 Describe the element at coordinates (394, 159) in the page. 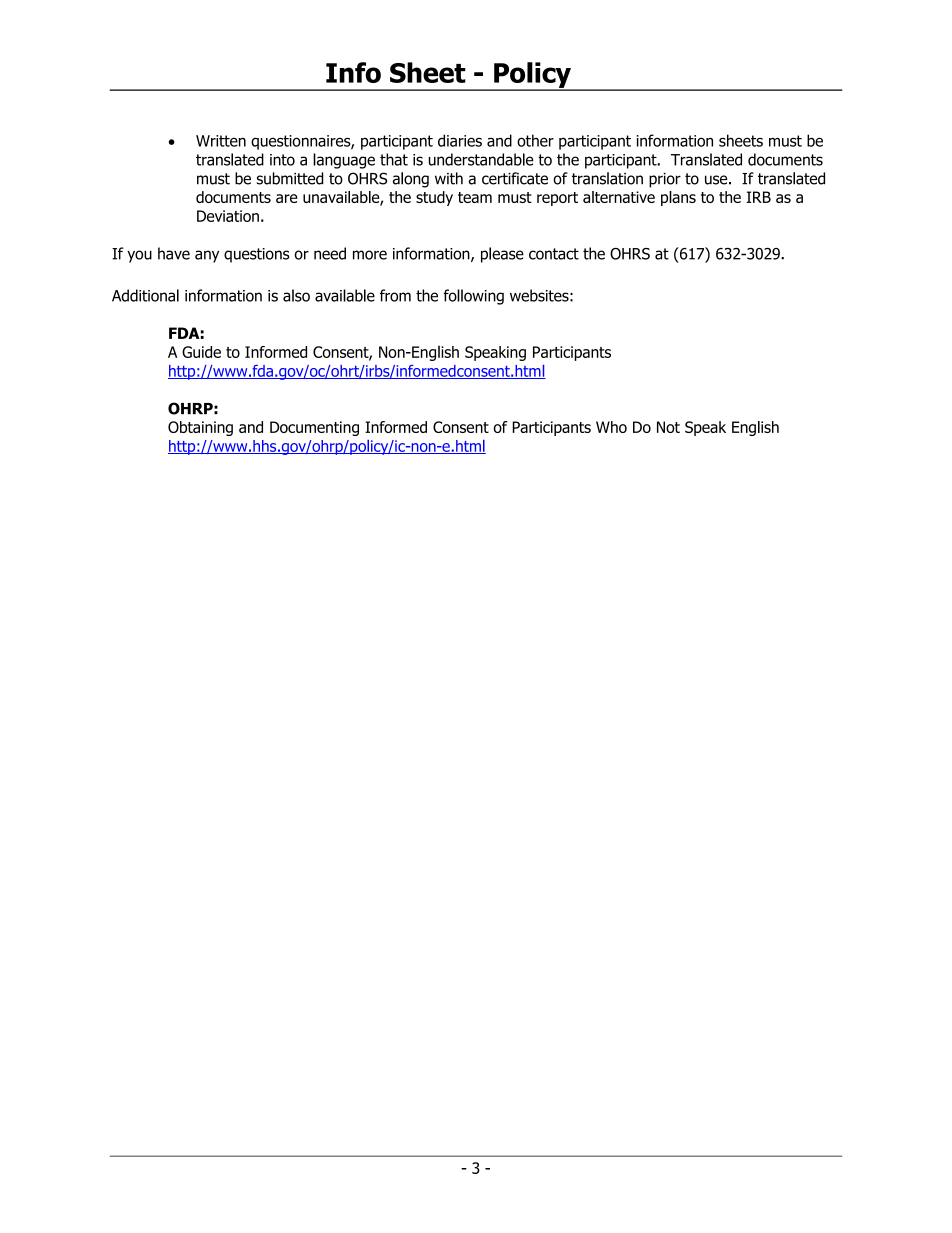

I see `that` at that location.
